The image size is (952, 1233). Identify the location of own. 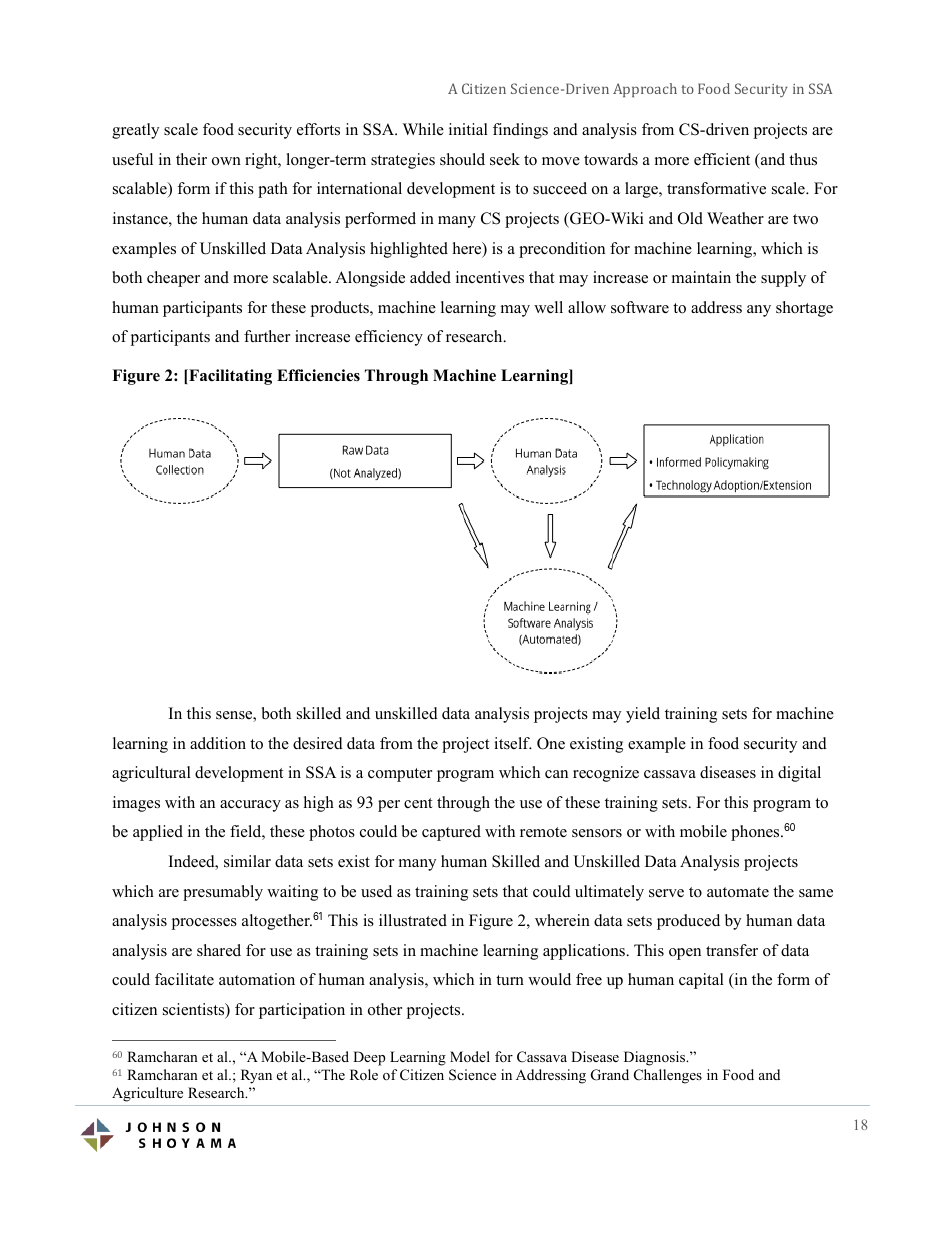
(226, 161).
